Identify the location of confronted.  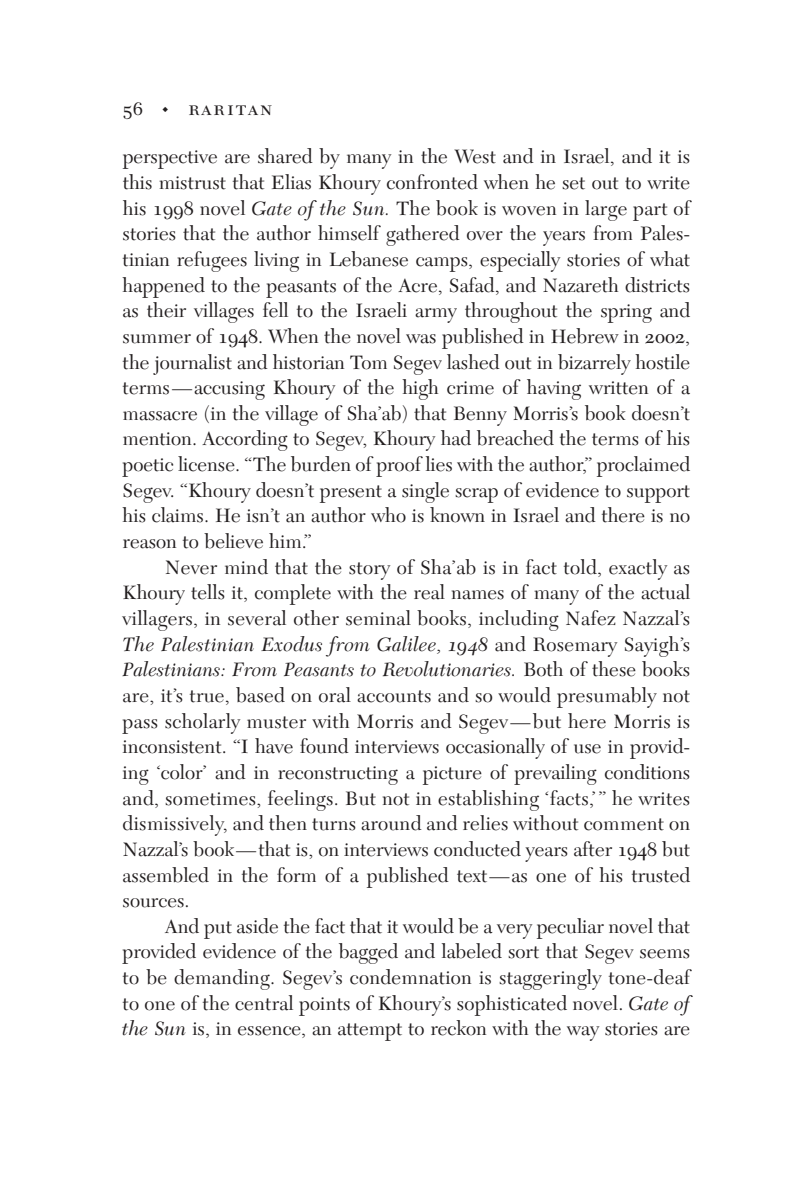
(432, 182).
